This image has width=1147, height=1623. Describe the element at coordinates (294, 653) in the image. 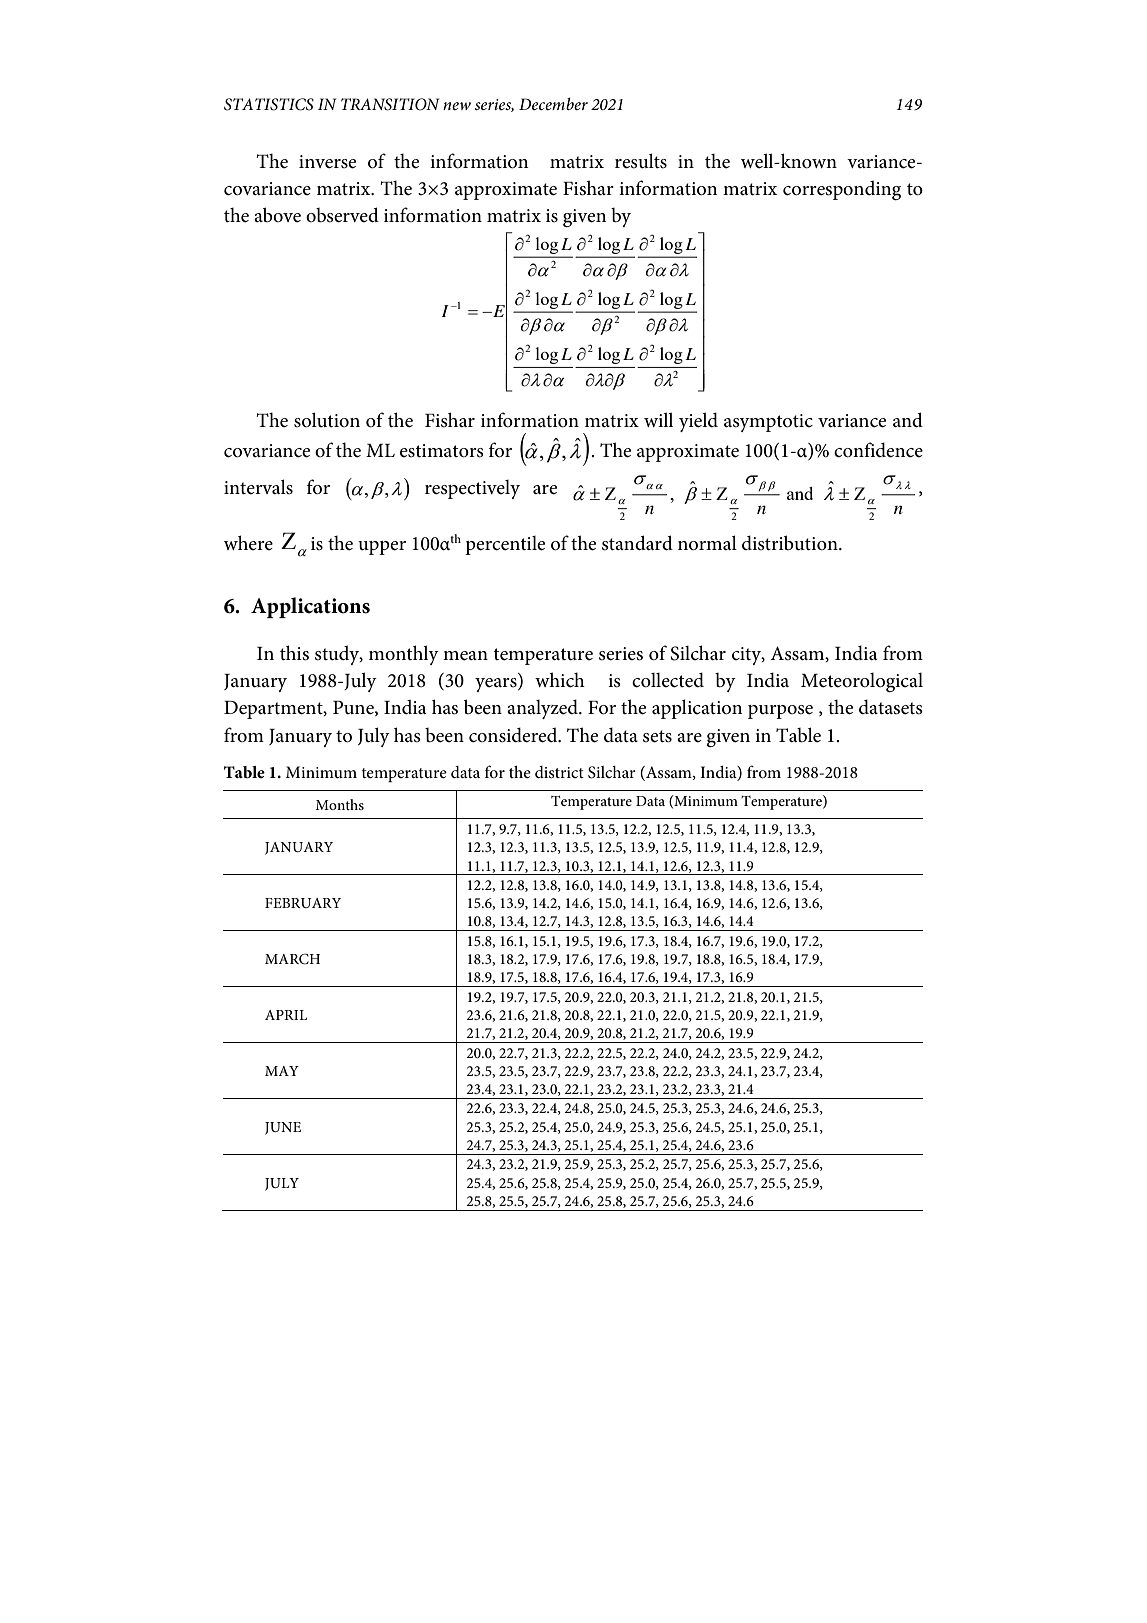

I see `this` at that location.
